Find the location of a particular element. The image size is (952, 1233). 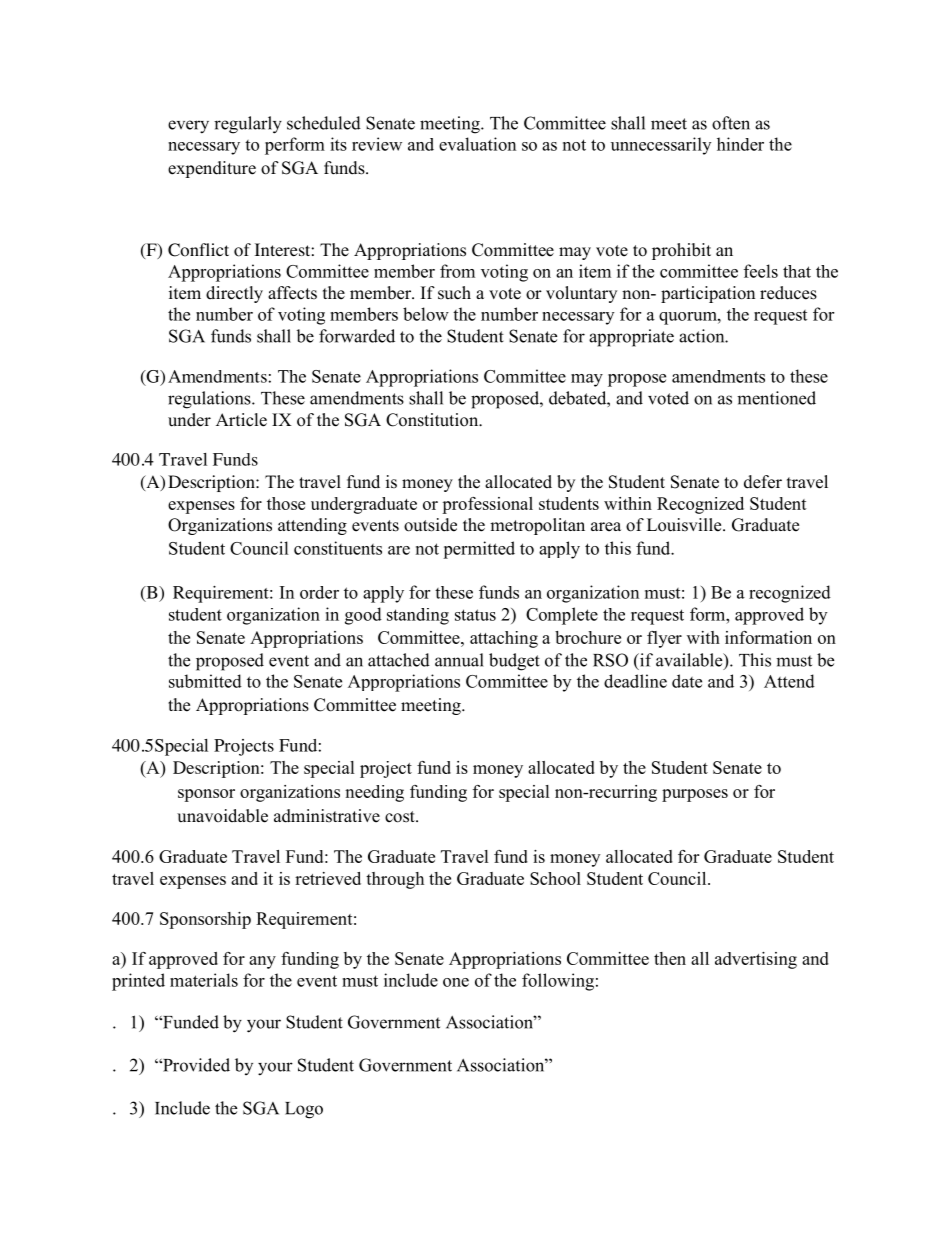

purposes is located at coordinates (695, 795).
